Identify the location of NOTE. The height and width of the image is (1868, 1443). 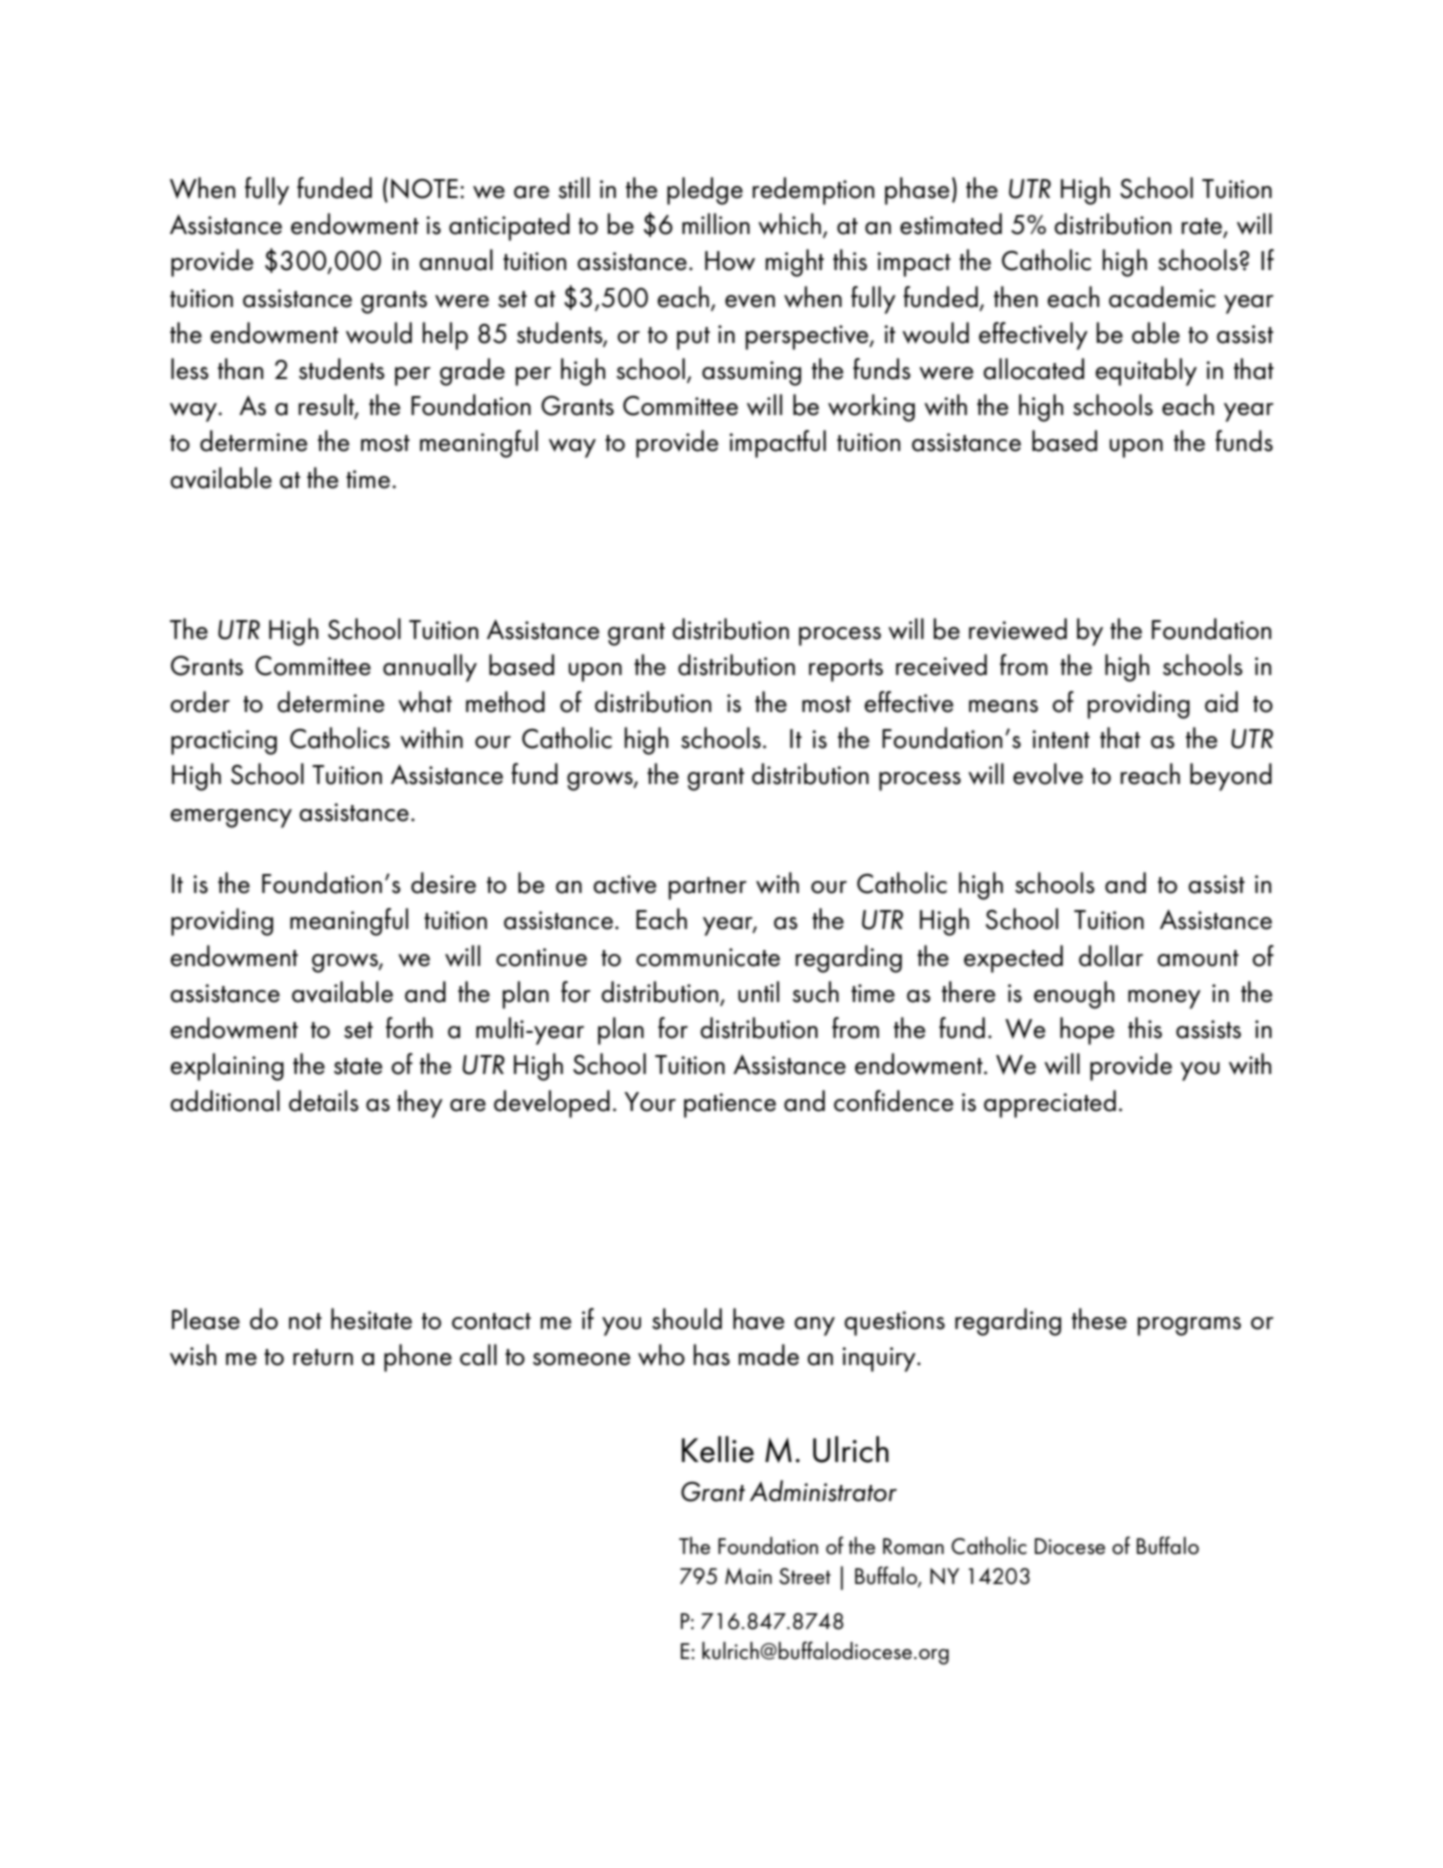
(424, 188).
